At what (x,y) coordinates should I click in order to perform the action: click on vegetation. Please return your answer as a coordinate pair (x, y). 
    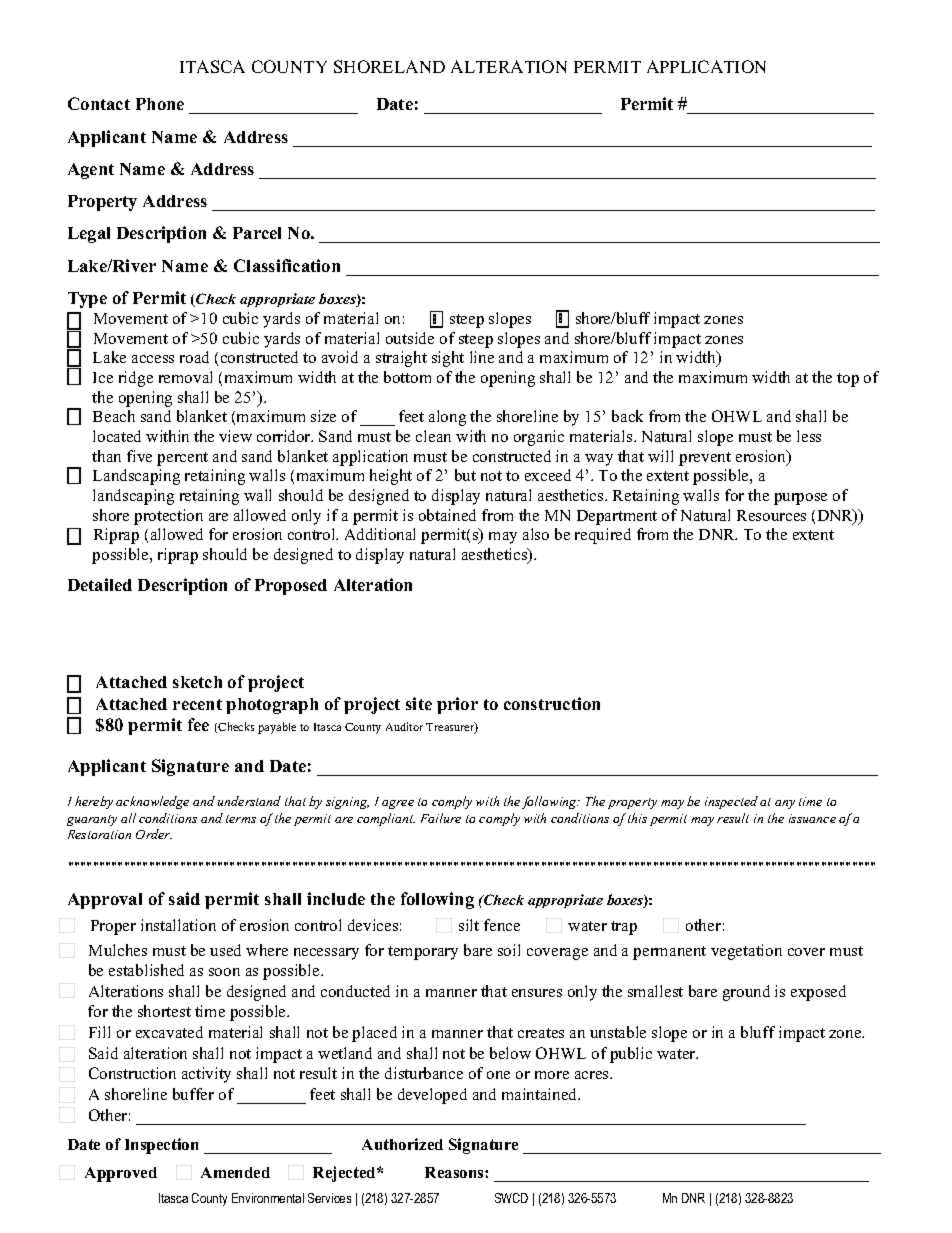
    Looking at the image, I should click on (746, 952).
